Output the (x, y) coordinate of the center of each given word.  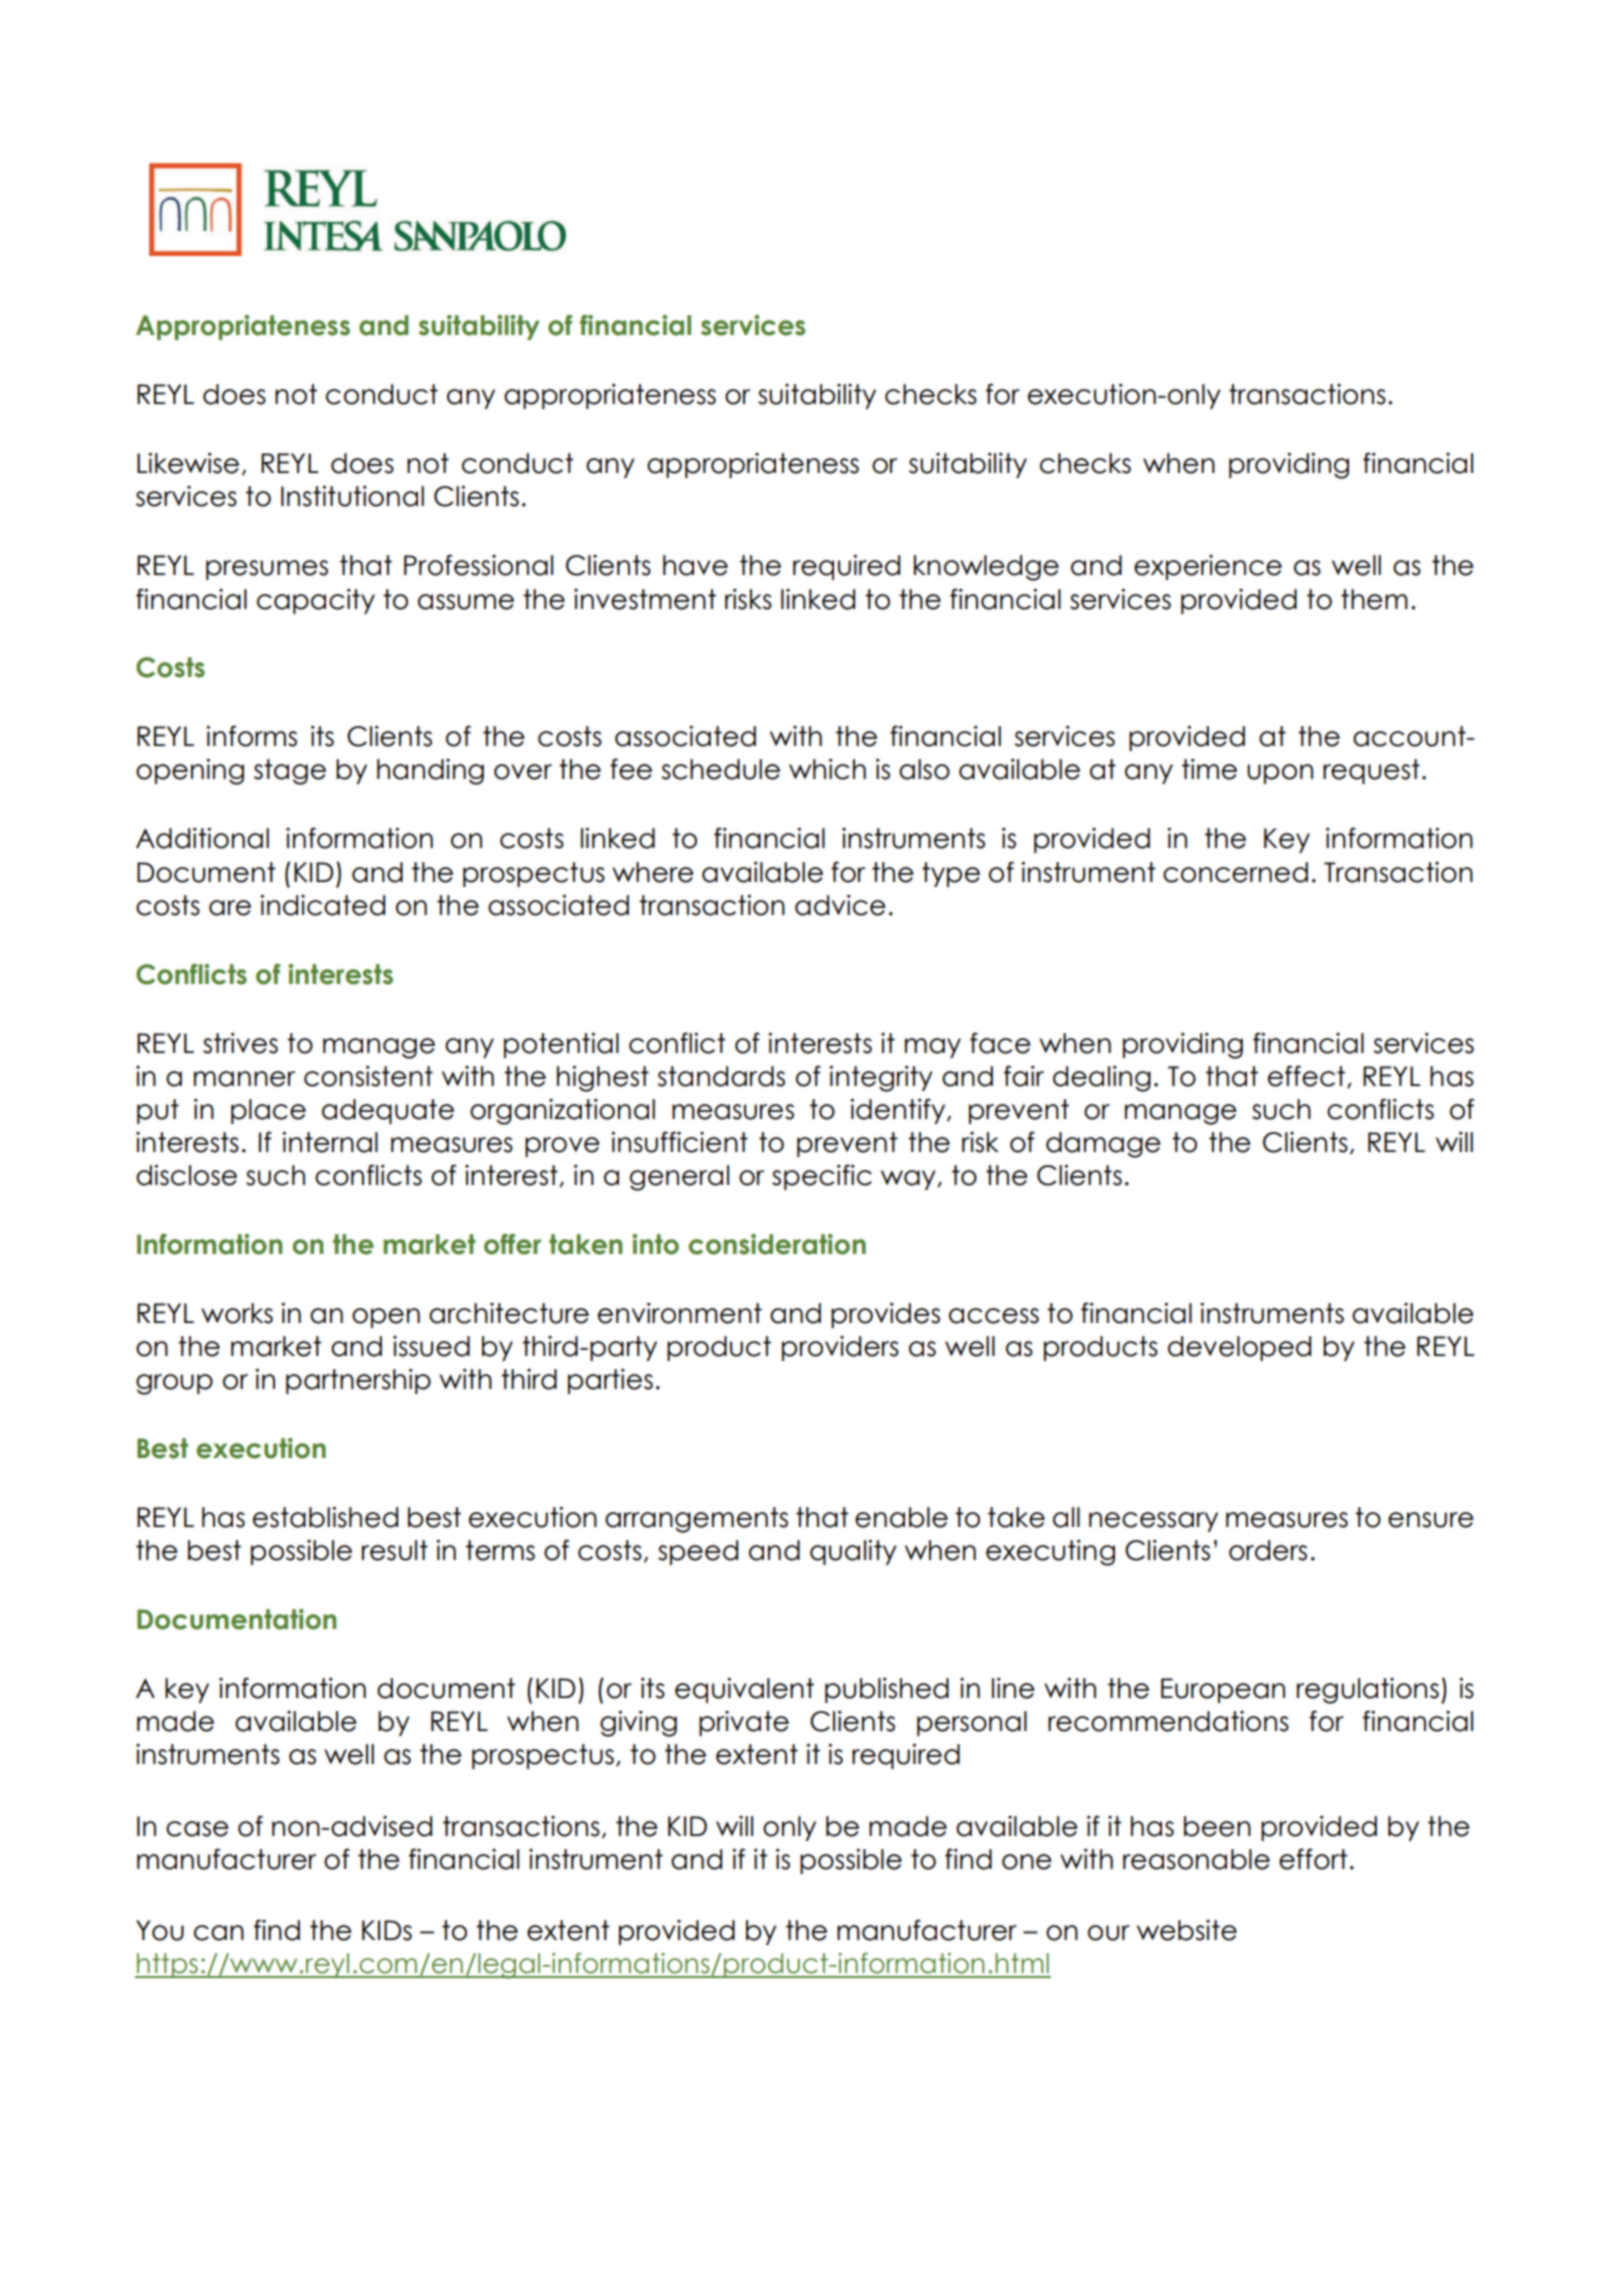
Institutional (352, 496)
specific (822, 1177)
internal (330, 1142)
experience (1208, 567)
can (219, 1933)
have (695, 565)
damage (1103, 1145)
